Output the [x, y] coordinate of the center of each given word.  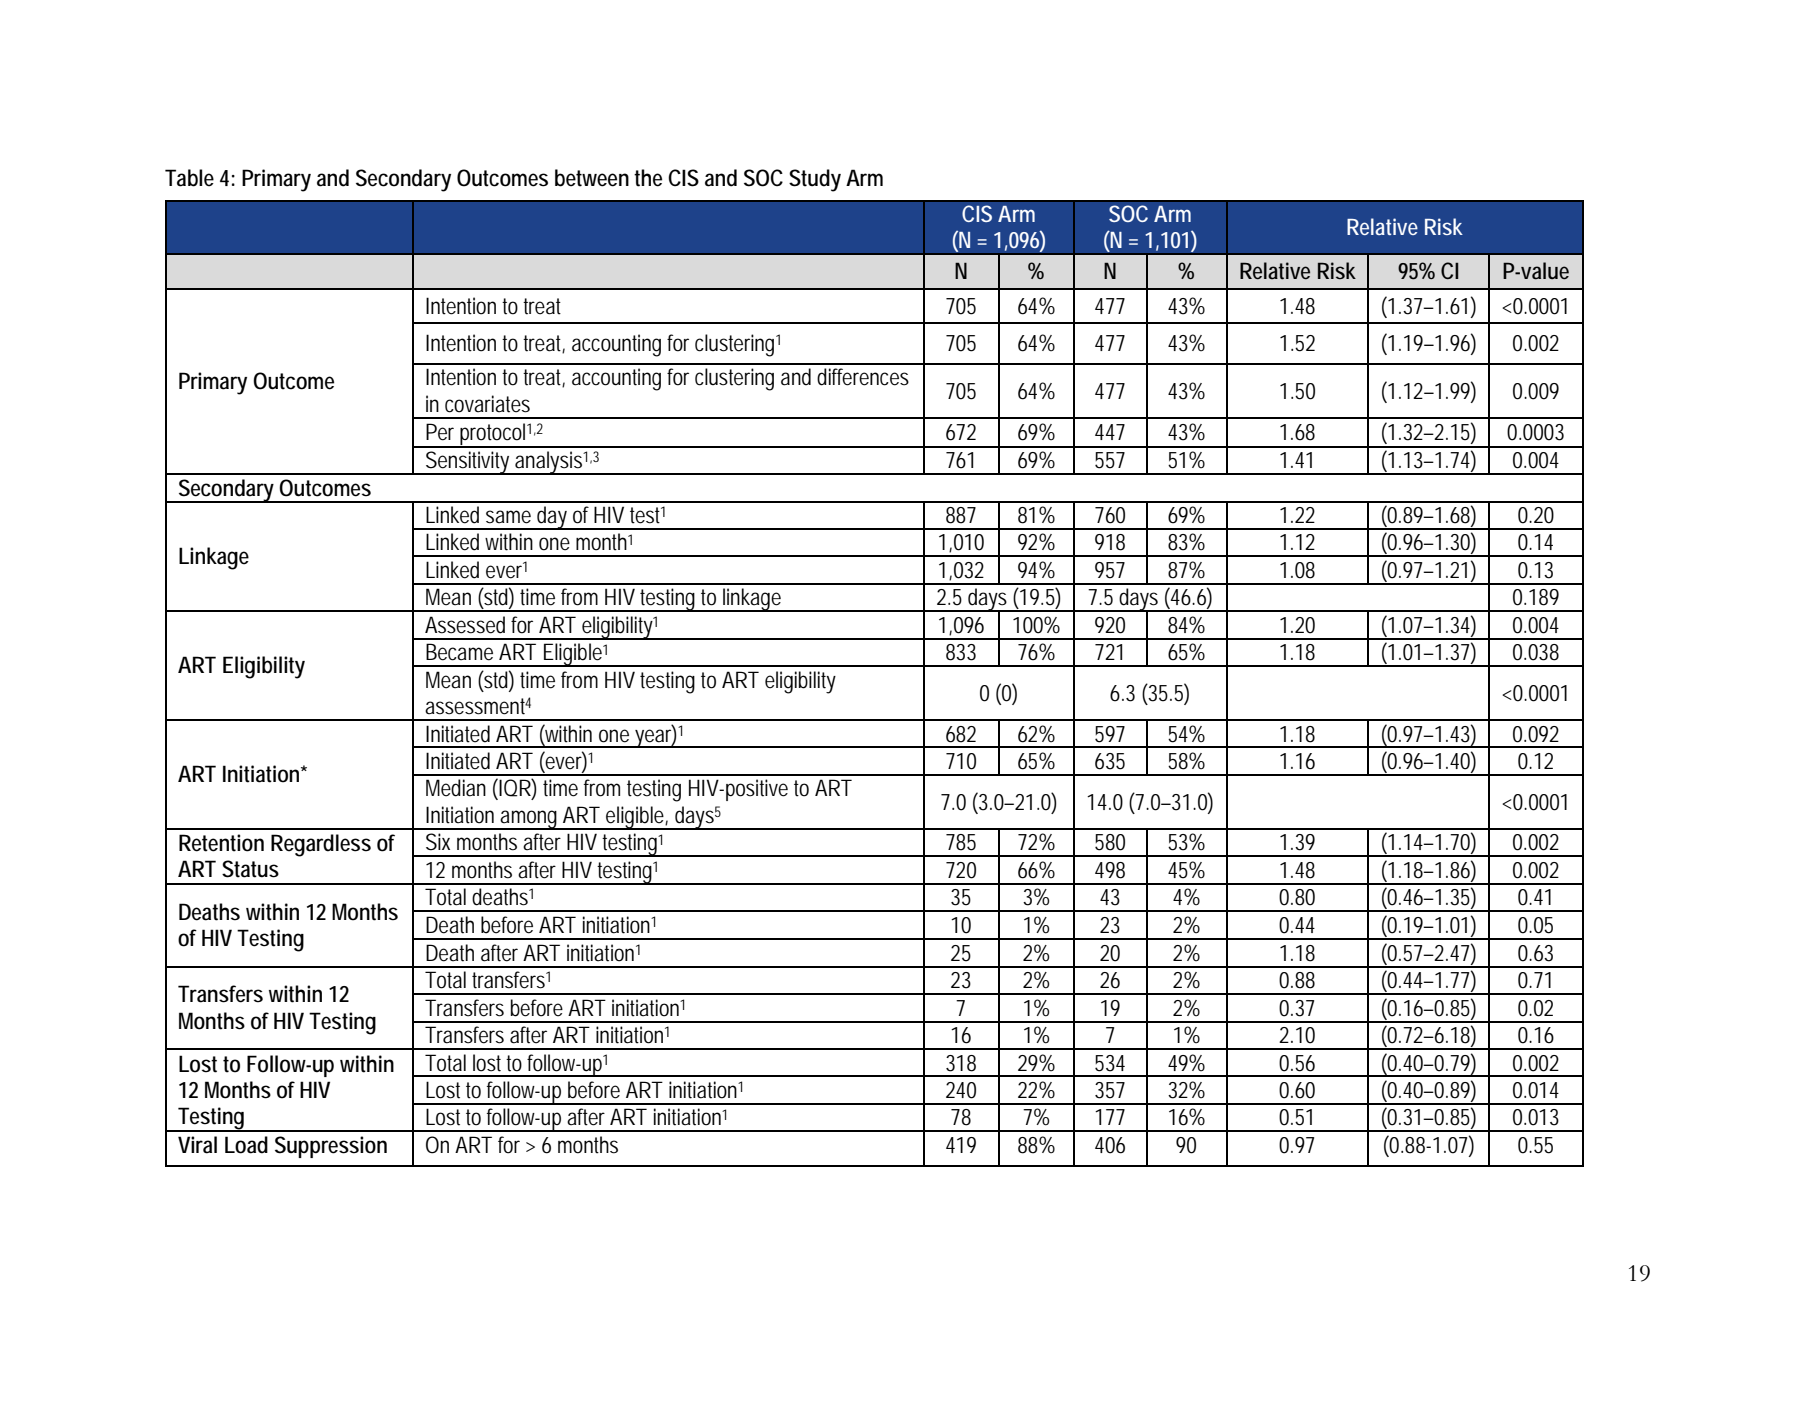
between [592, 178]
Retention [221, 843]
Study [815, 180]
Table [189, 178]
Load [246, 1145]
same [508, 517]
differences [863, 377]
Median [456, 788]
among [530, 820]
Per [440, 432]
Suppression [331, 1147]
